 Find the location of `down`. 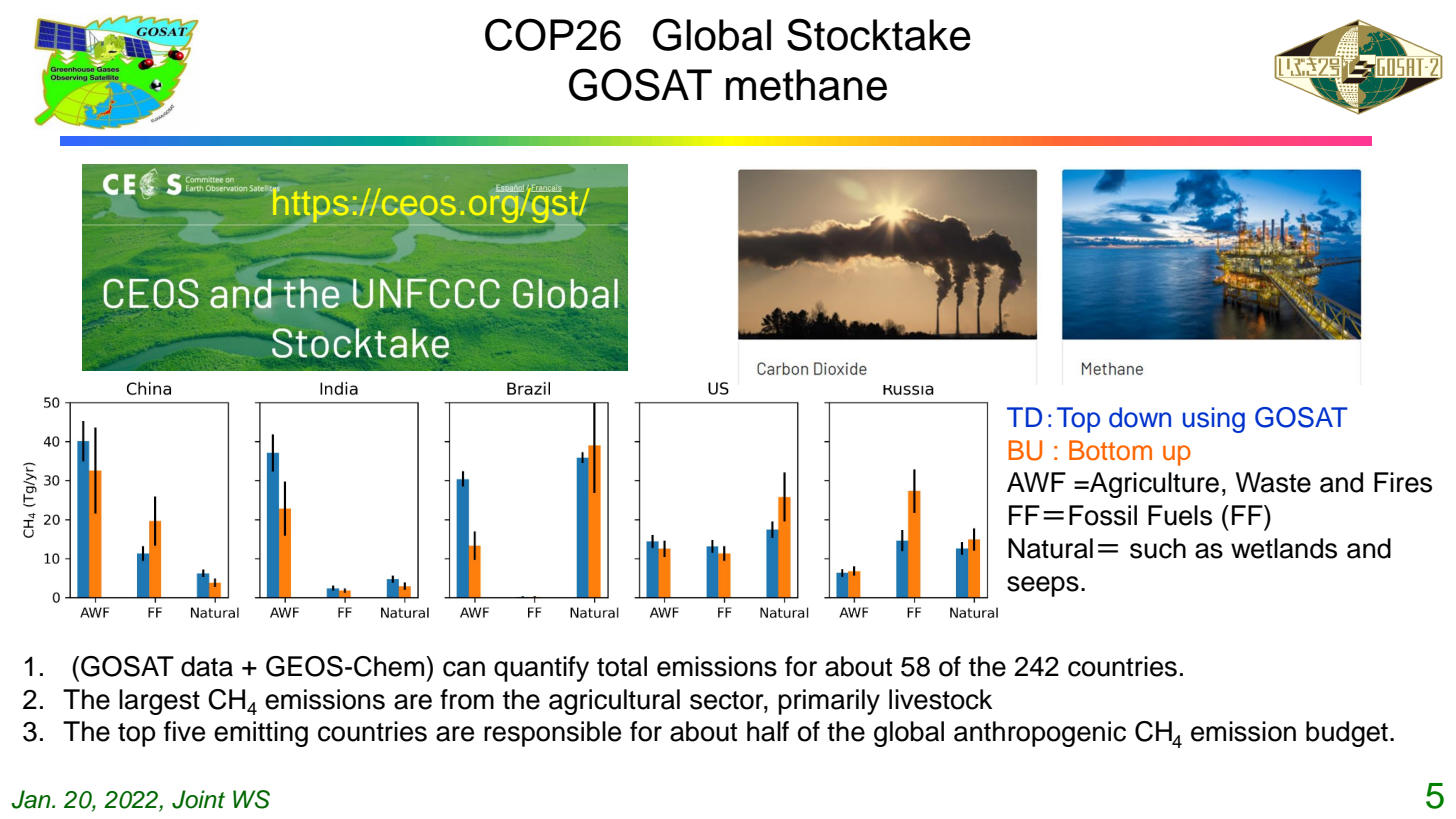

down is located at coordinates (1140, 417).
